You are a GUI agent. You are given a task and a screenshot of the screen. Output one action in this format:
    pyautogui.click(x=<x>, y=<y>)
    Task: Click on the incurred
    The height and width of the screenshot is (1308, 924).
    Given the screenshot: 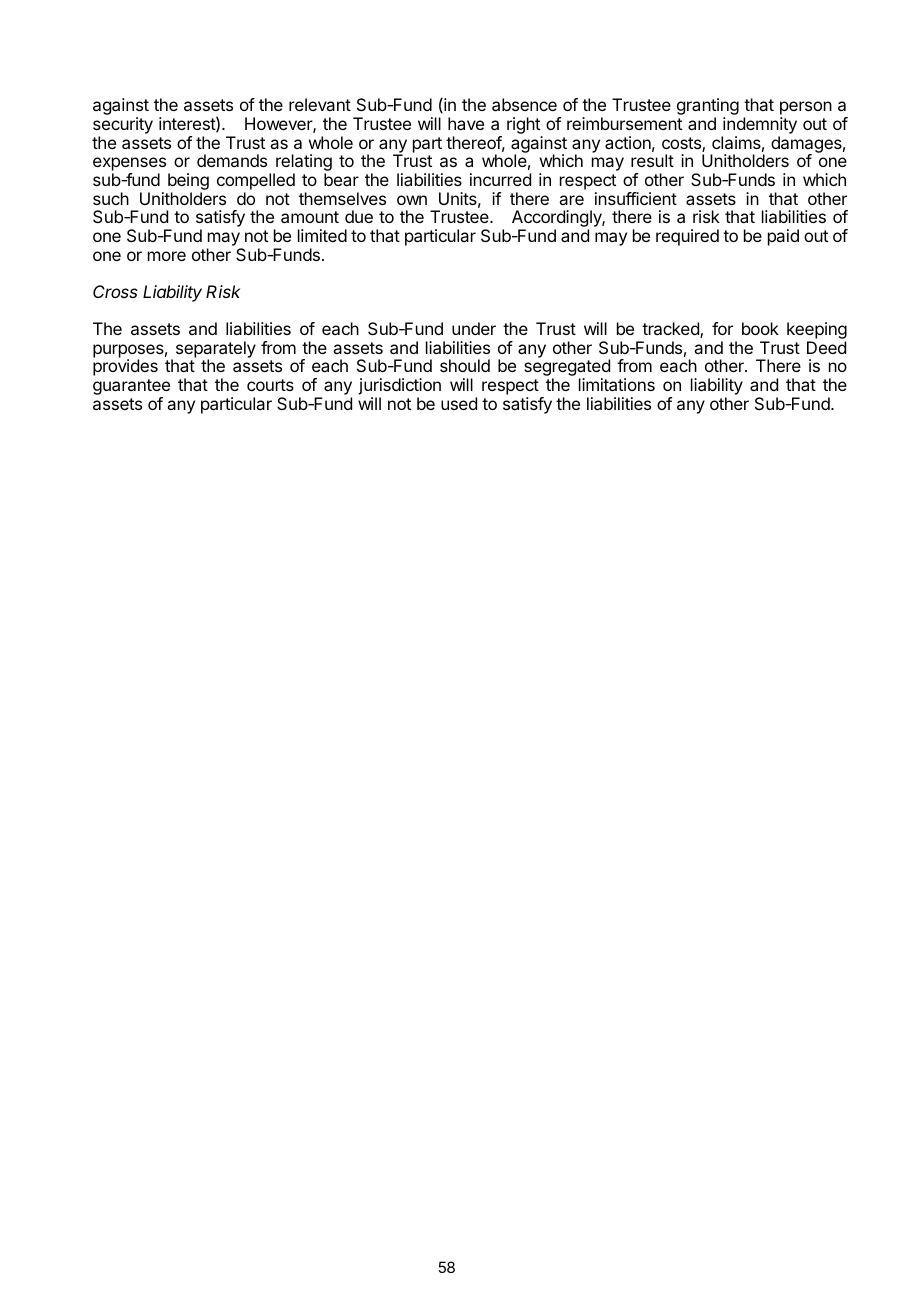 What is the action you would take?
    pyautogui.click(x=500, y=179)
